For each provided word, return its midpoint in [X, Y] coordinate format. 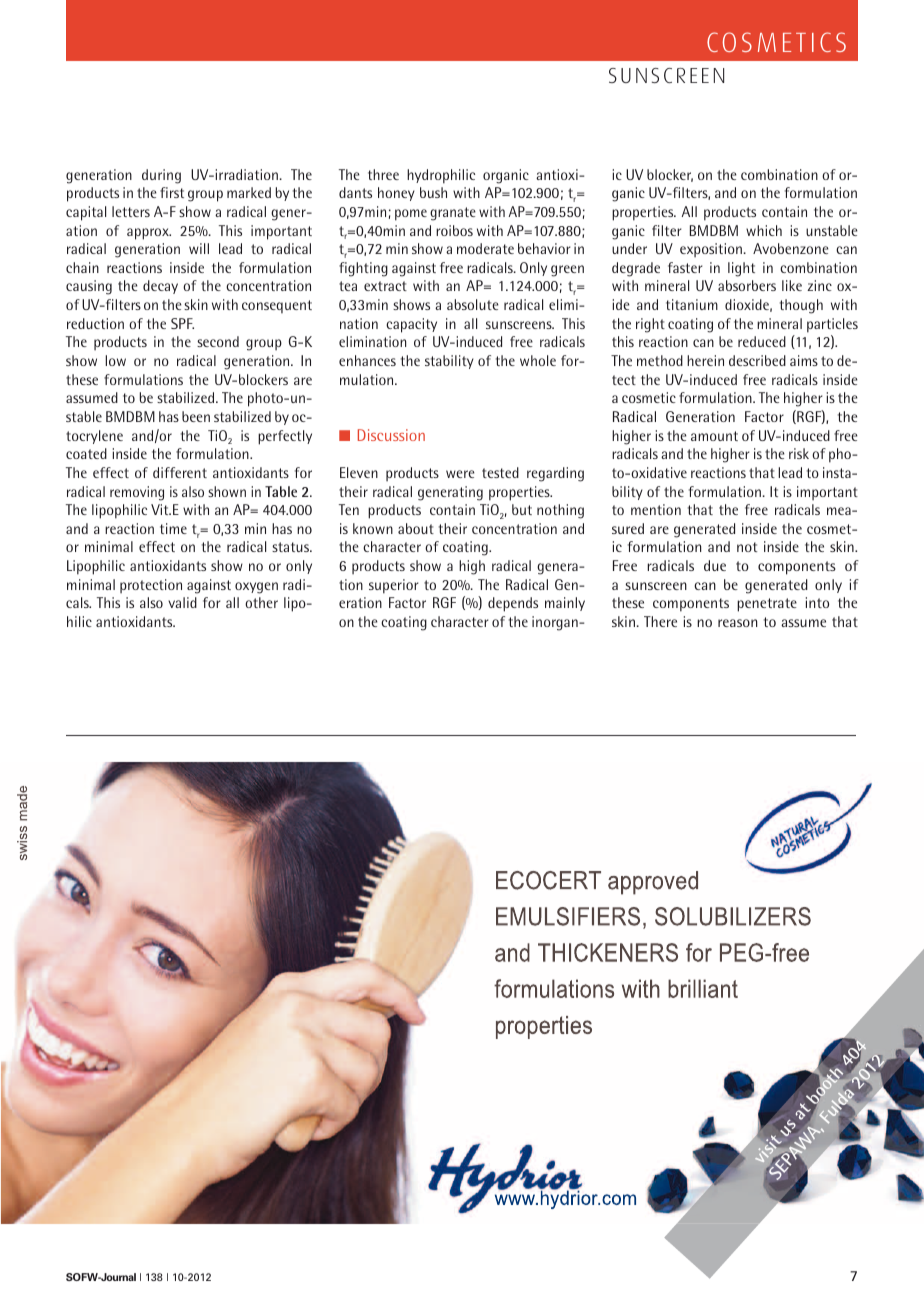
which [764, 230]
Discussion [391, 435]
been [196, 416]
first [172, 192]
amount [714, 436]
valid [182, 602]
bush [433, 192]
